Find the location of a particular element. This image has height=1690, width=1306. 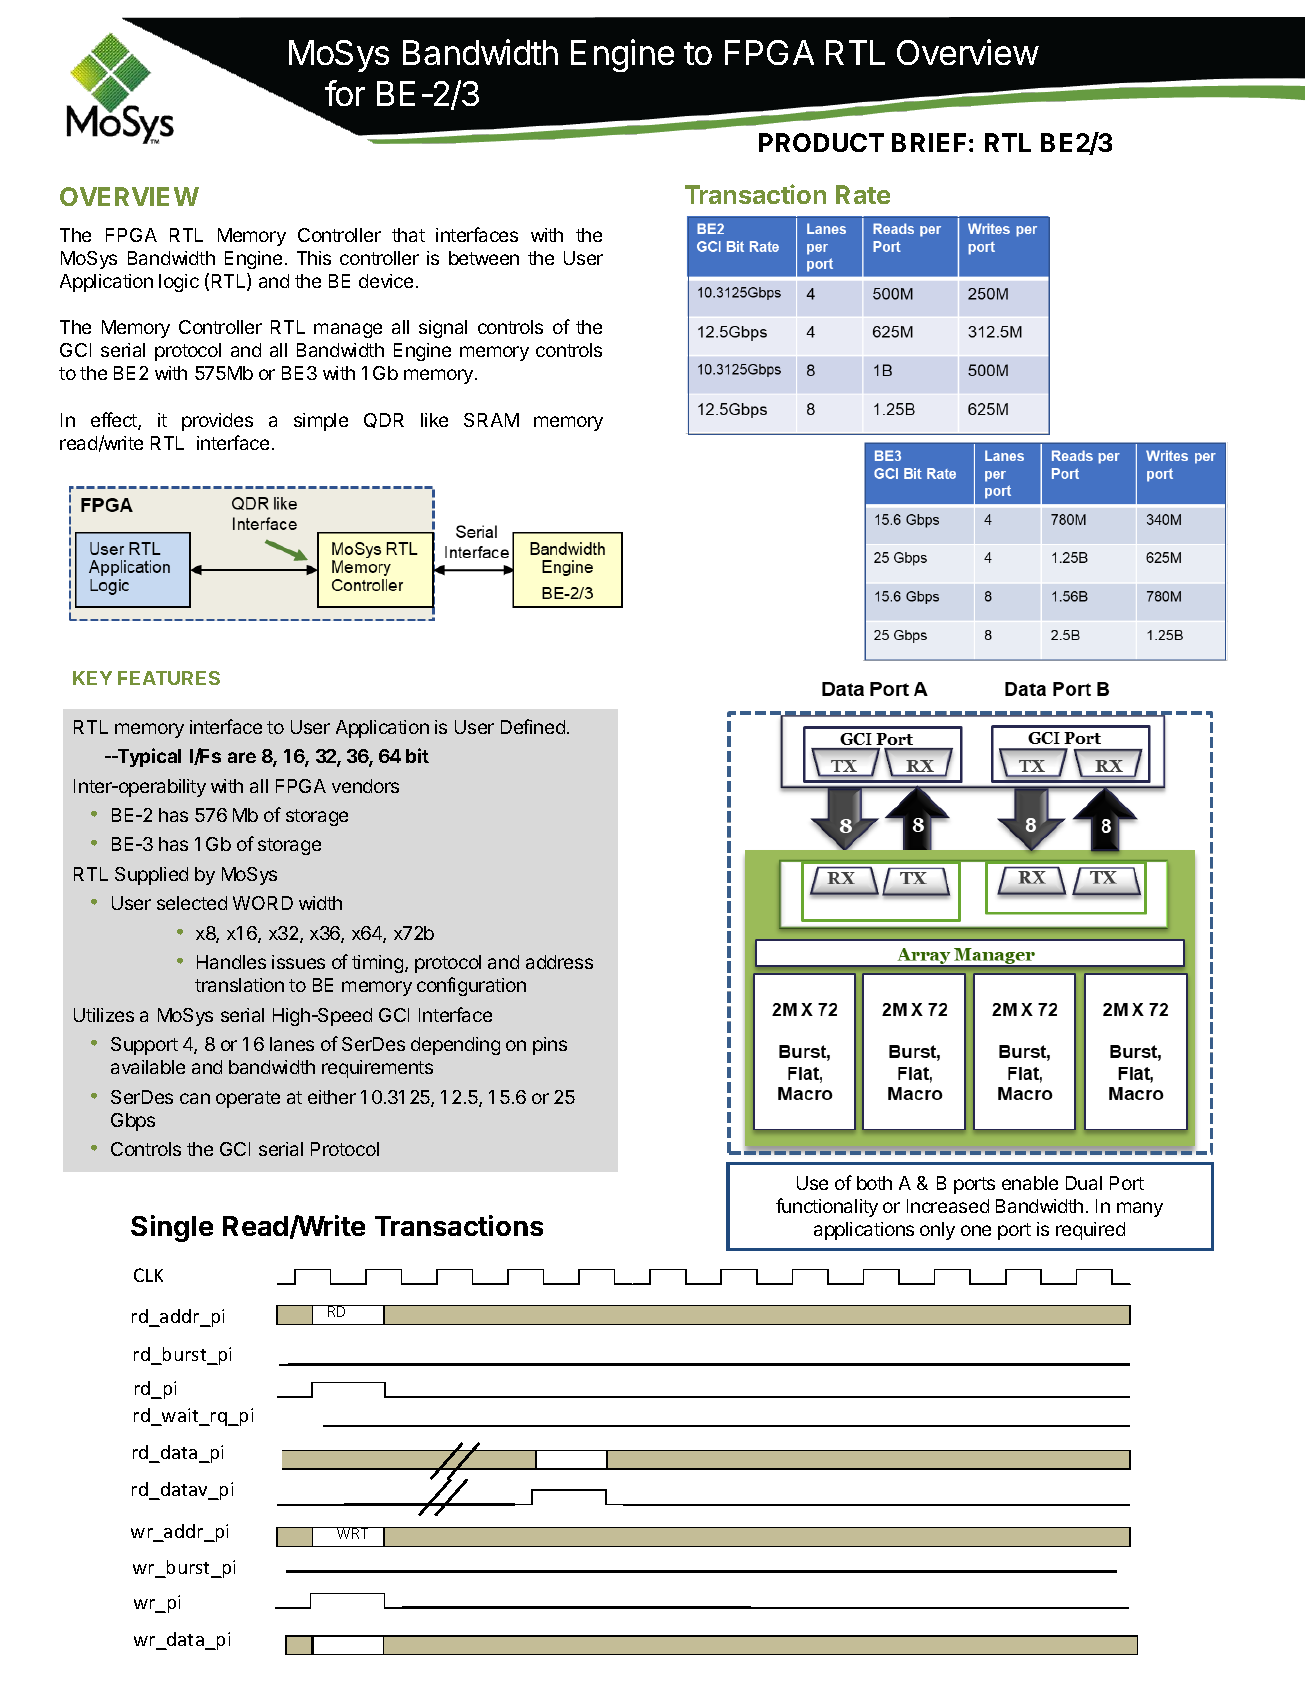

one is located at coordinates (976, 1230).
